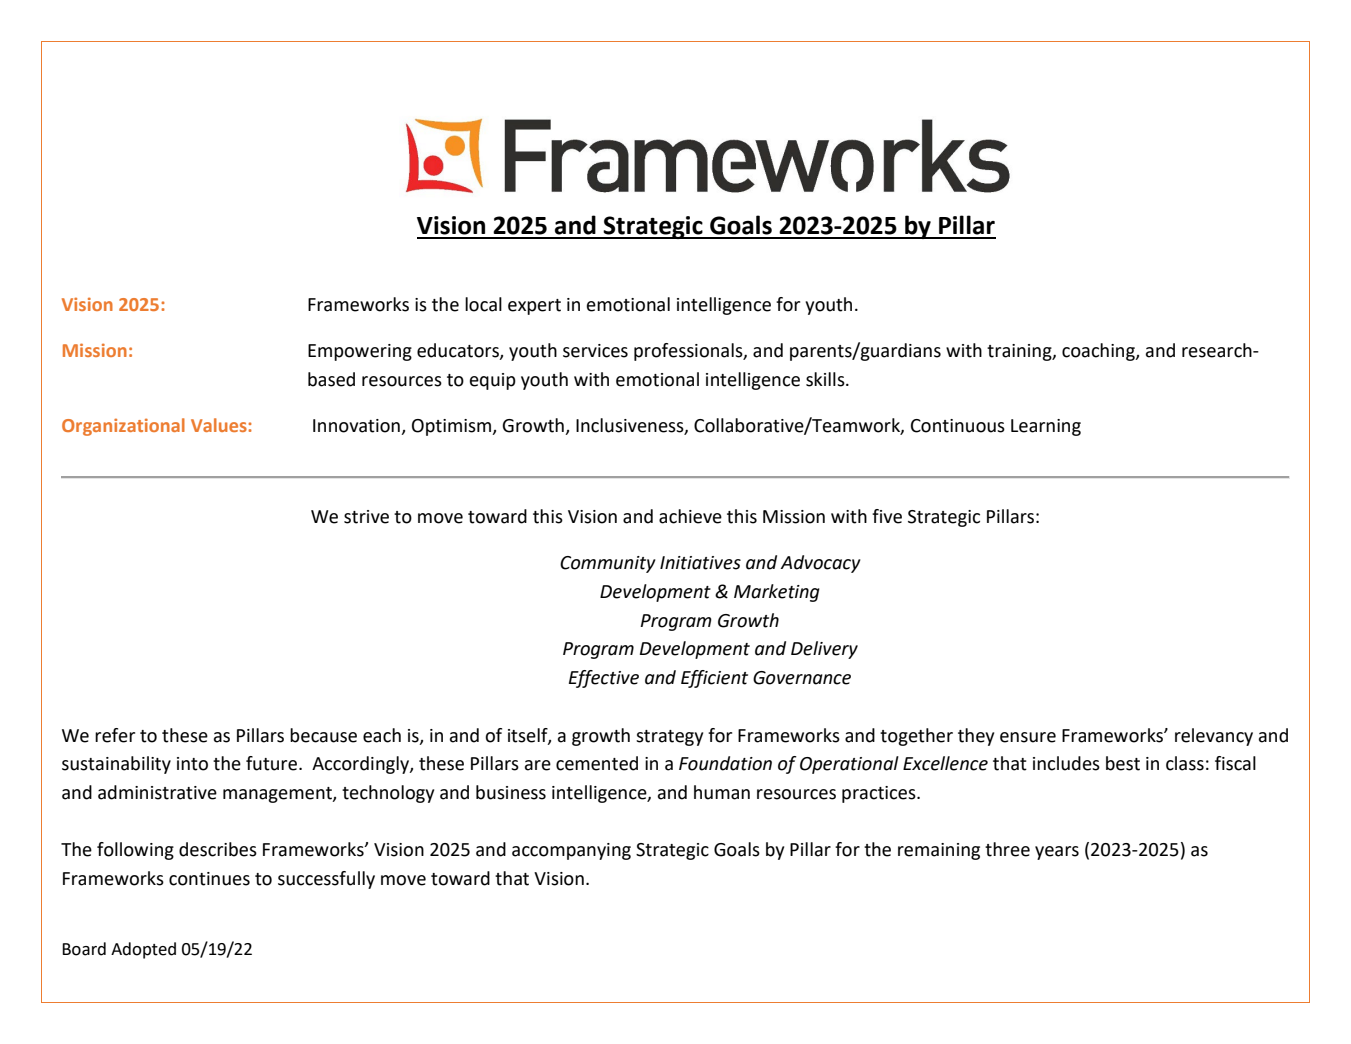 The image size is (1351, 1044). Describe the element at coordinates (360, 352) in the image. I see `Empowering` at that location.
